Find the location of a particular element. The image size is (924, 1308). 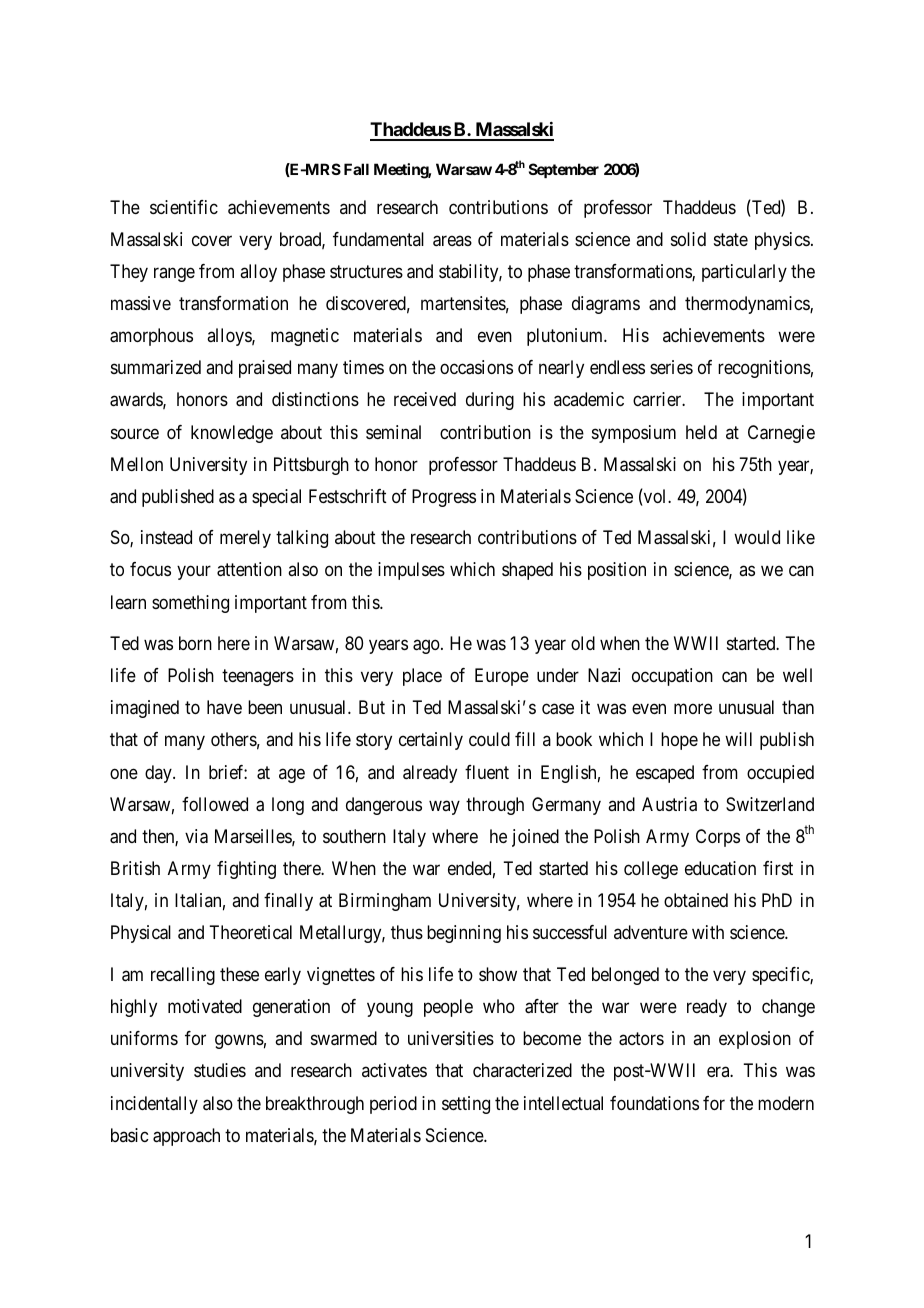

state is located at coordinates (731, 239).
